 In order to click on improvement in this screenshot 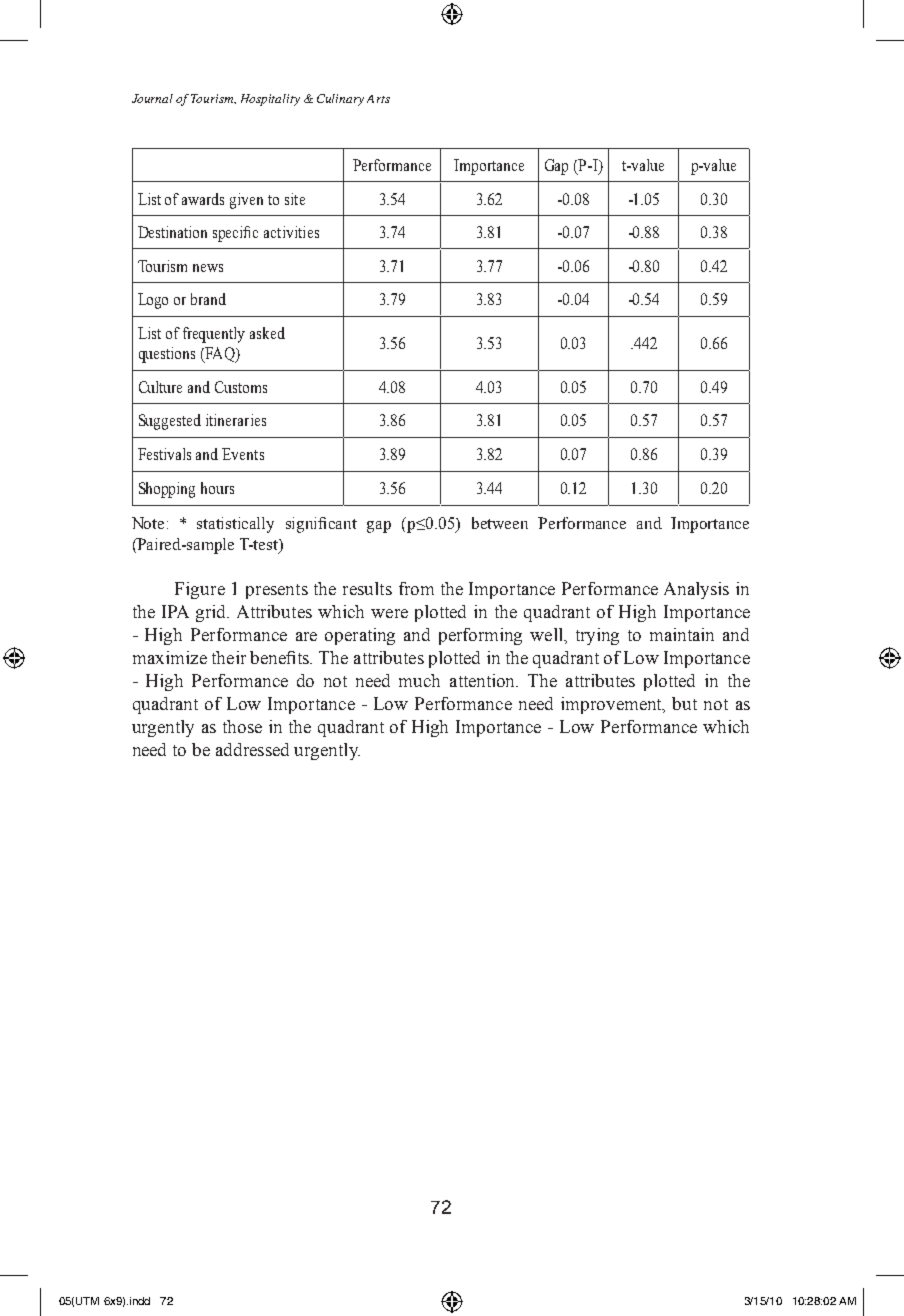, I will do `click(613, 705)`.
